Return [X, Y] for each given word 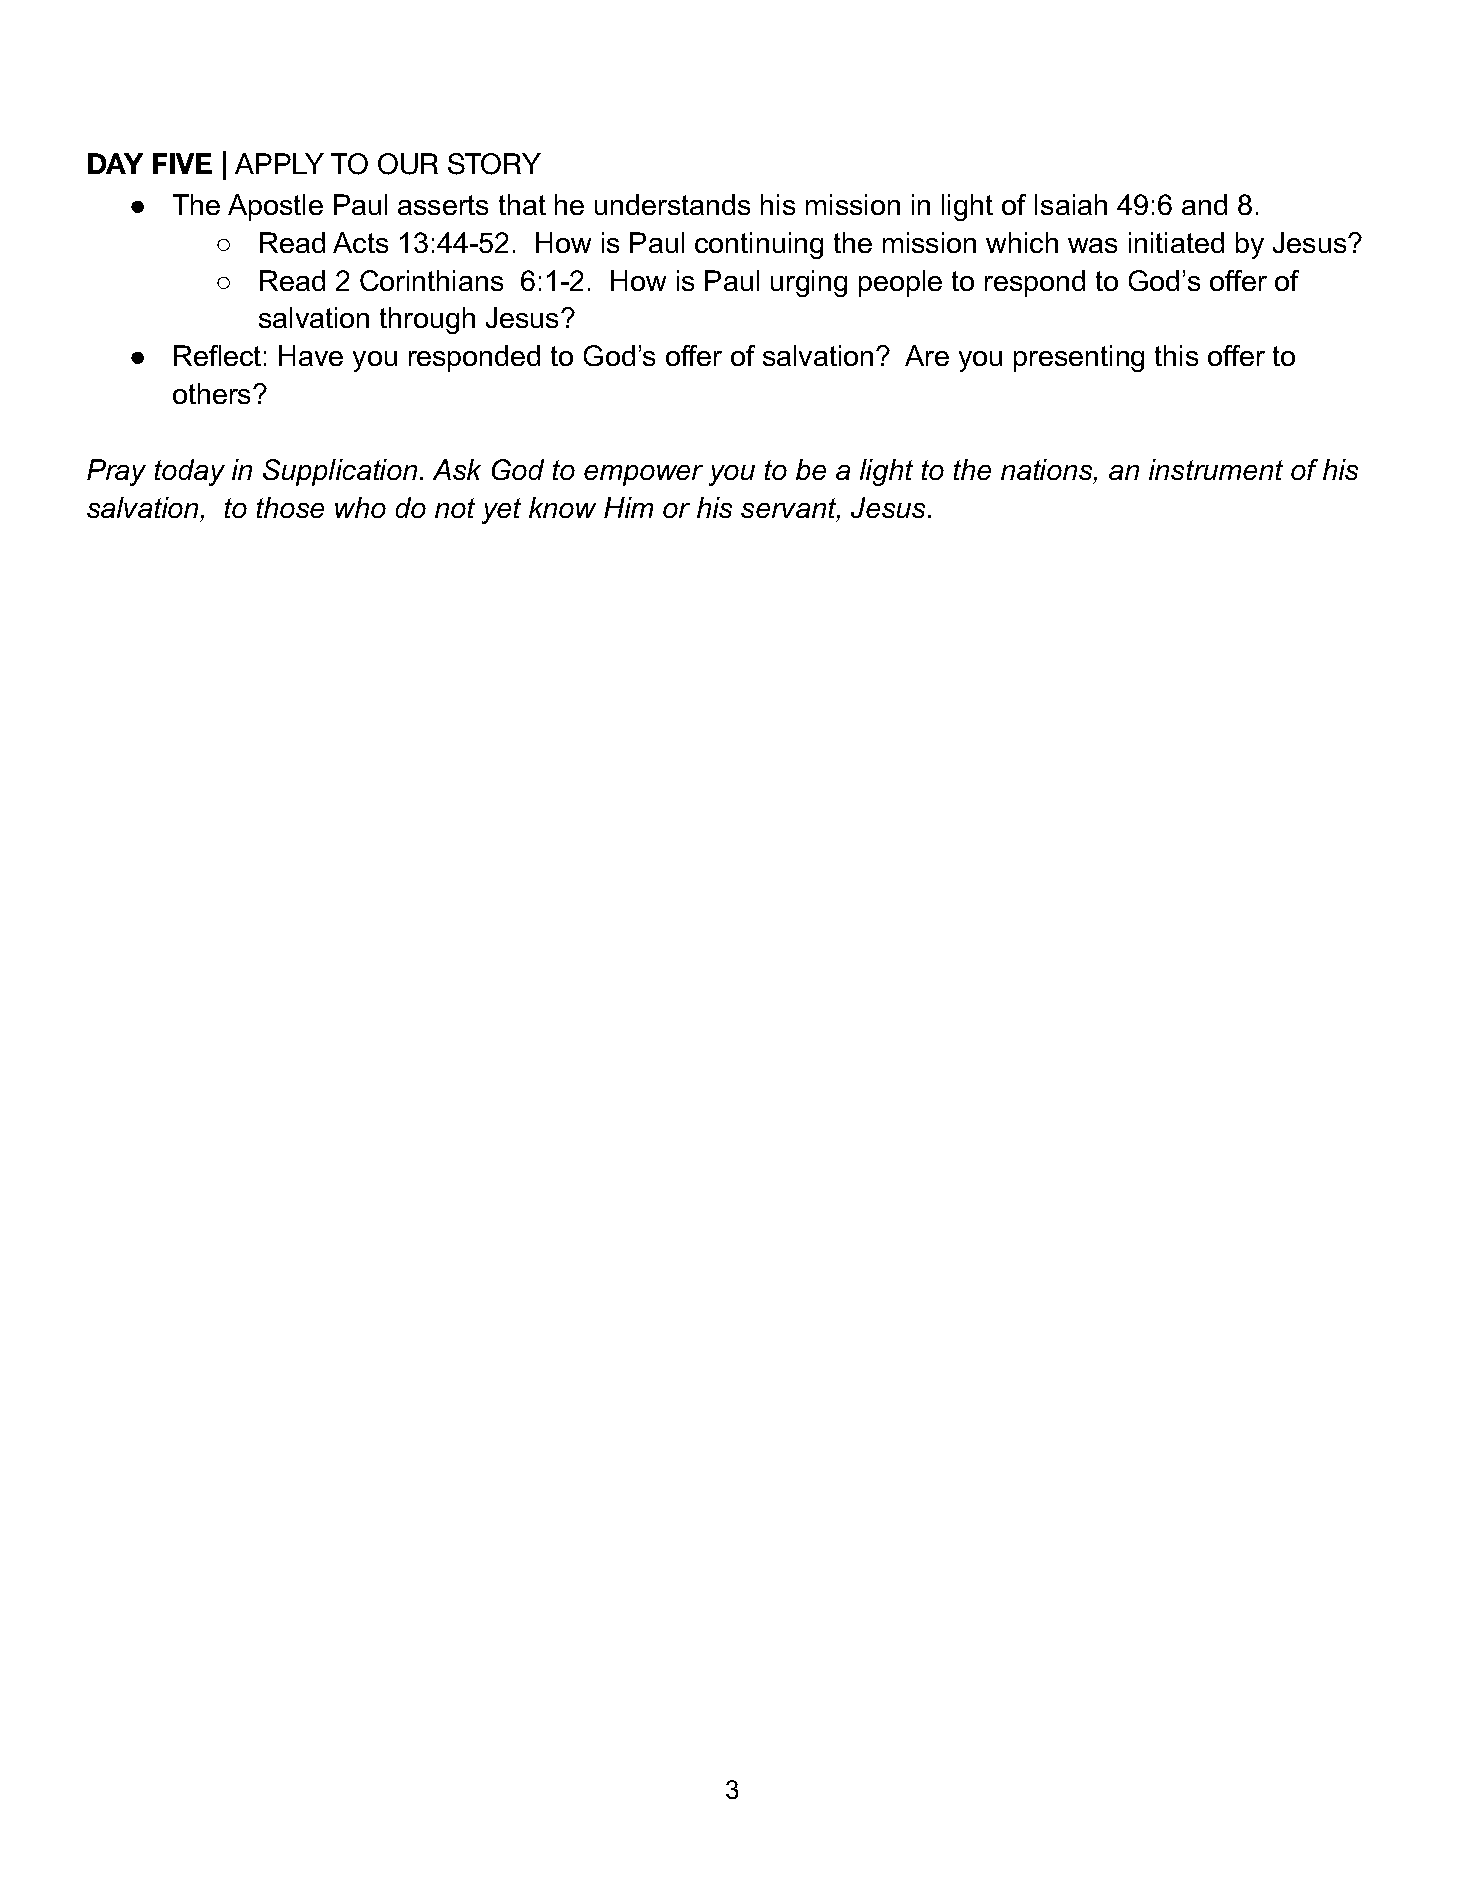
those [290, 507]
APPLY [279, 163]
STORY [494, 164]
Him [628, 507]
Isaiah [1071, 204]
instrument [1216, 469]
